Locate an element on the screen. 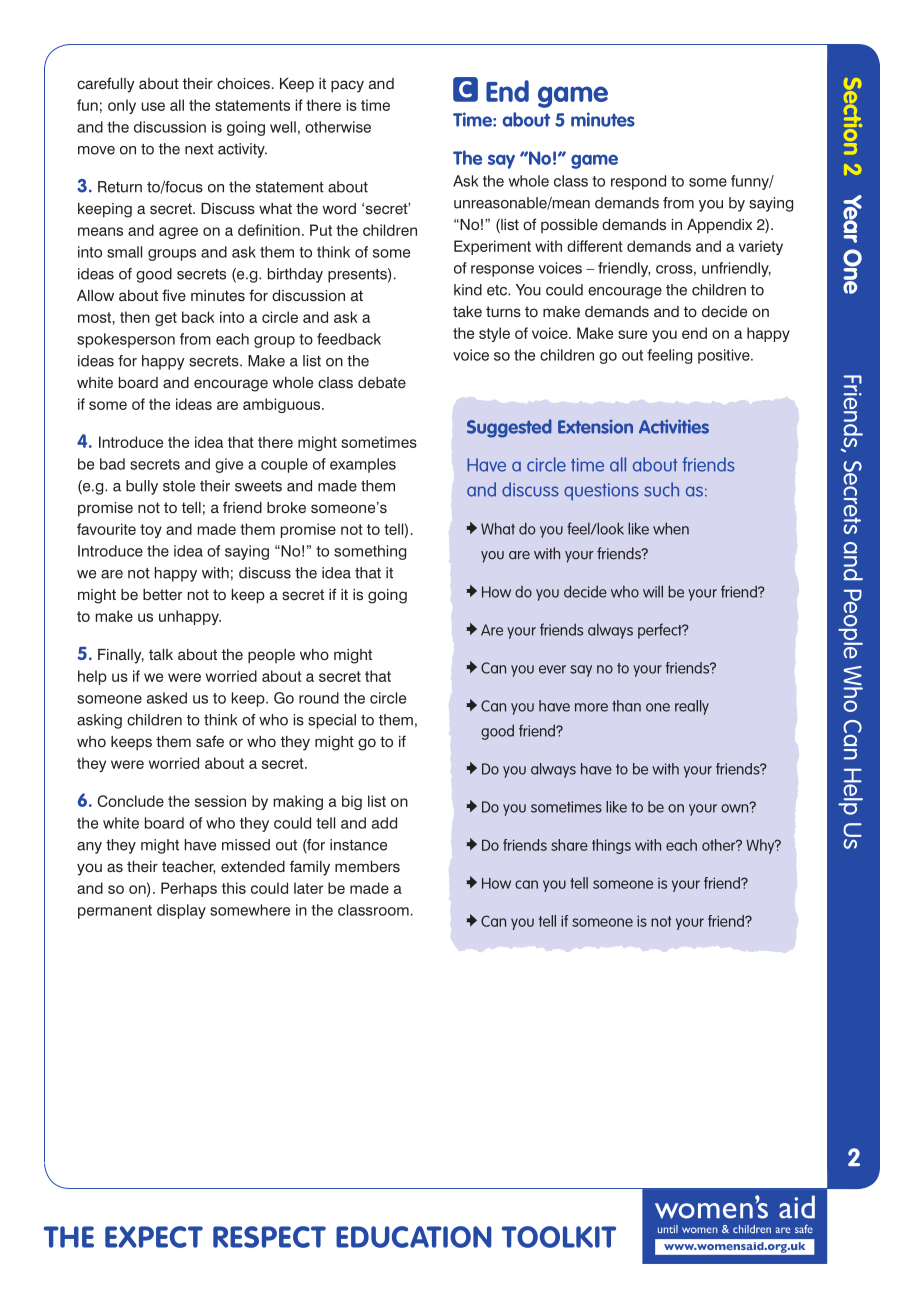 This screenshot has height=1308, width=924. things is located at coordinates (611, 846).
